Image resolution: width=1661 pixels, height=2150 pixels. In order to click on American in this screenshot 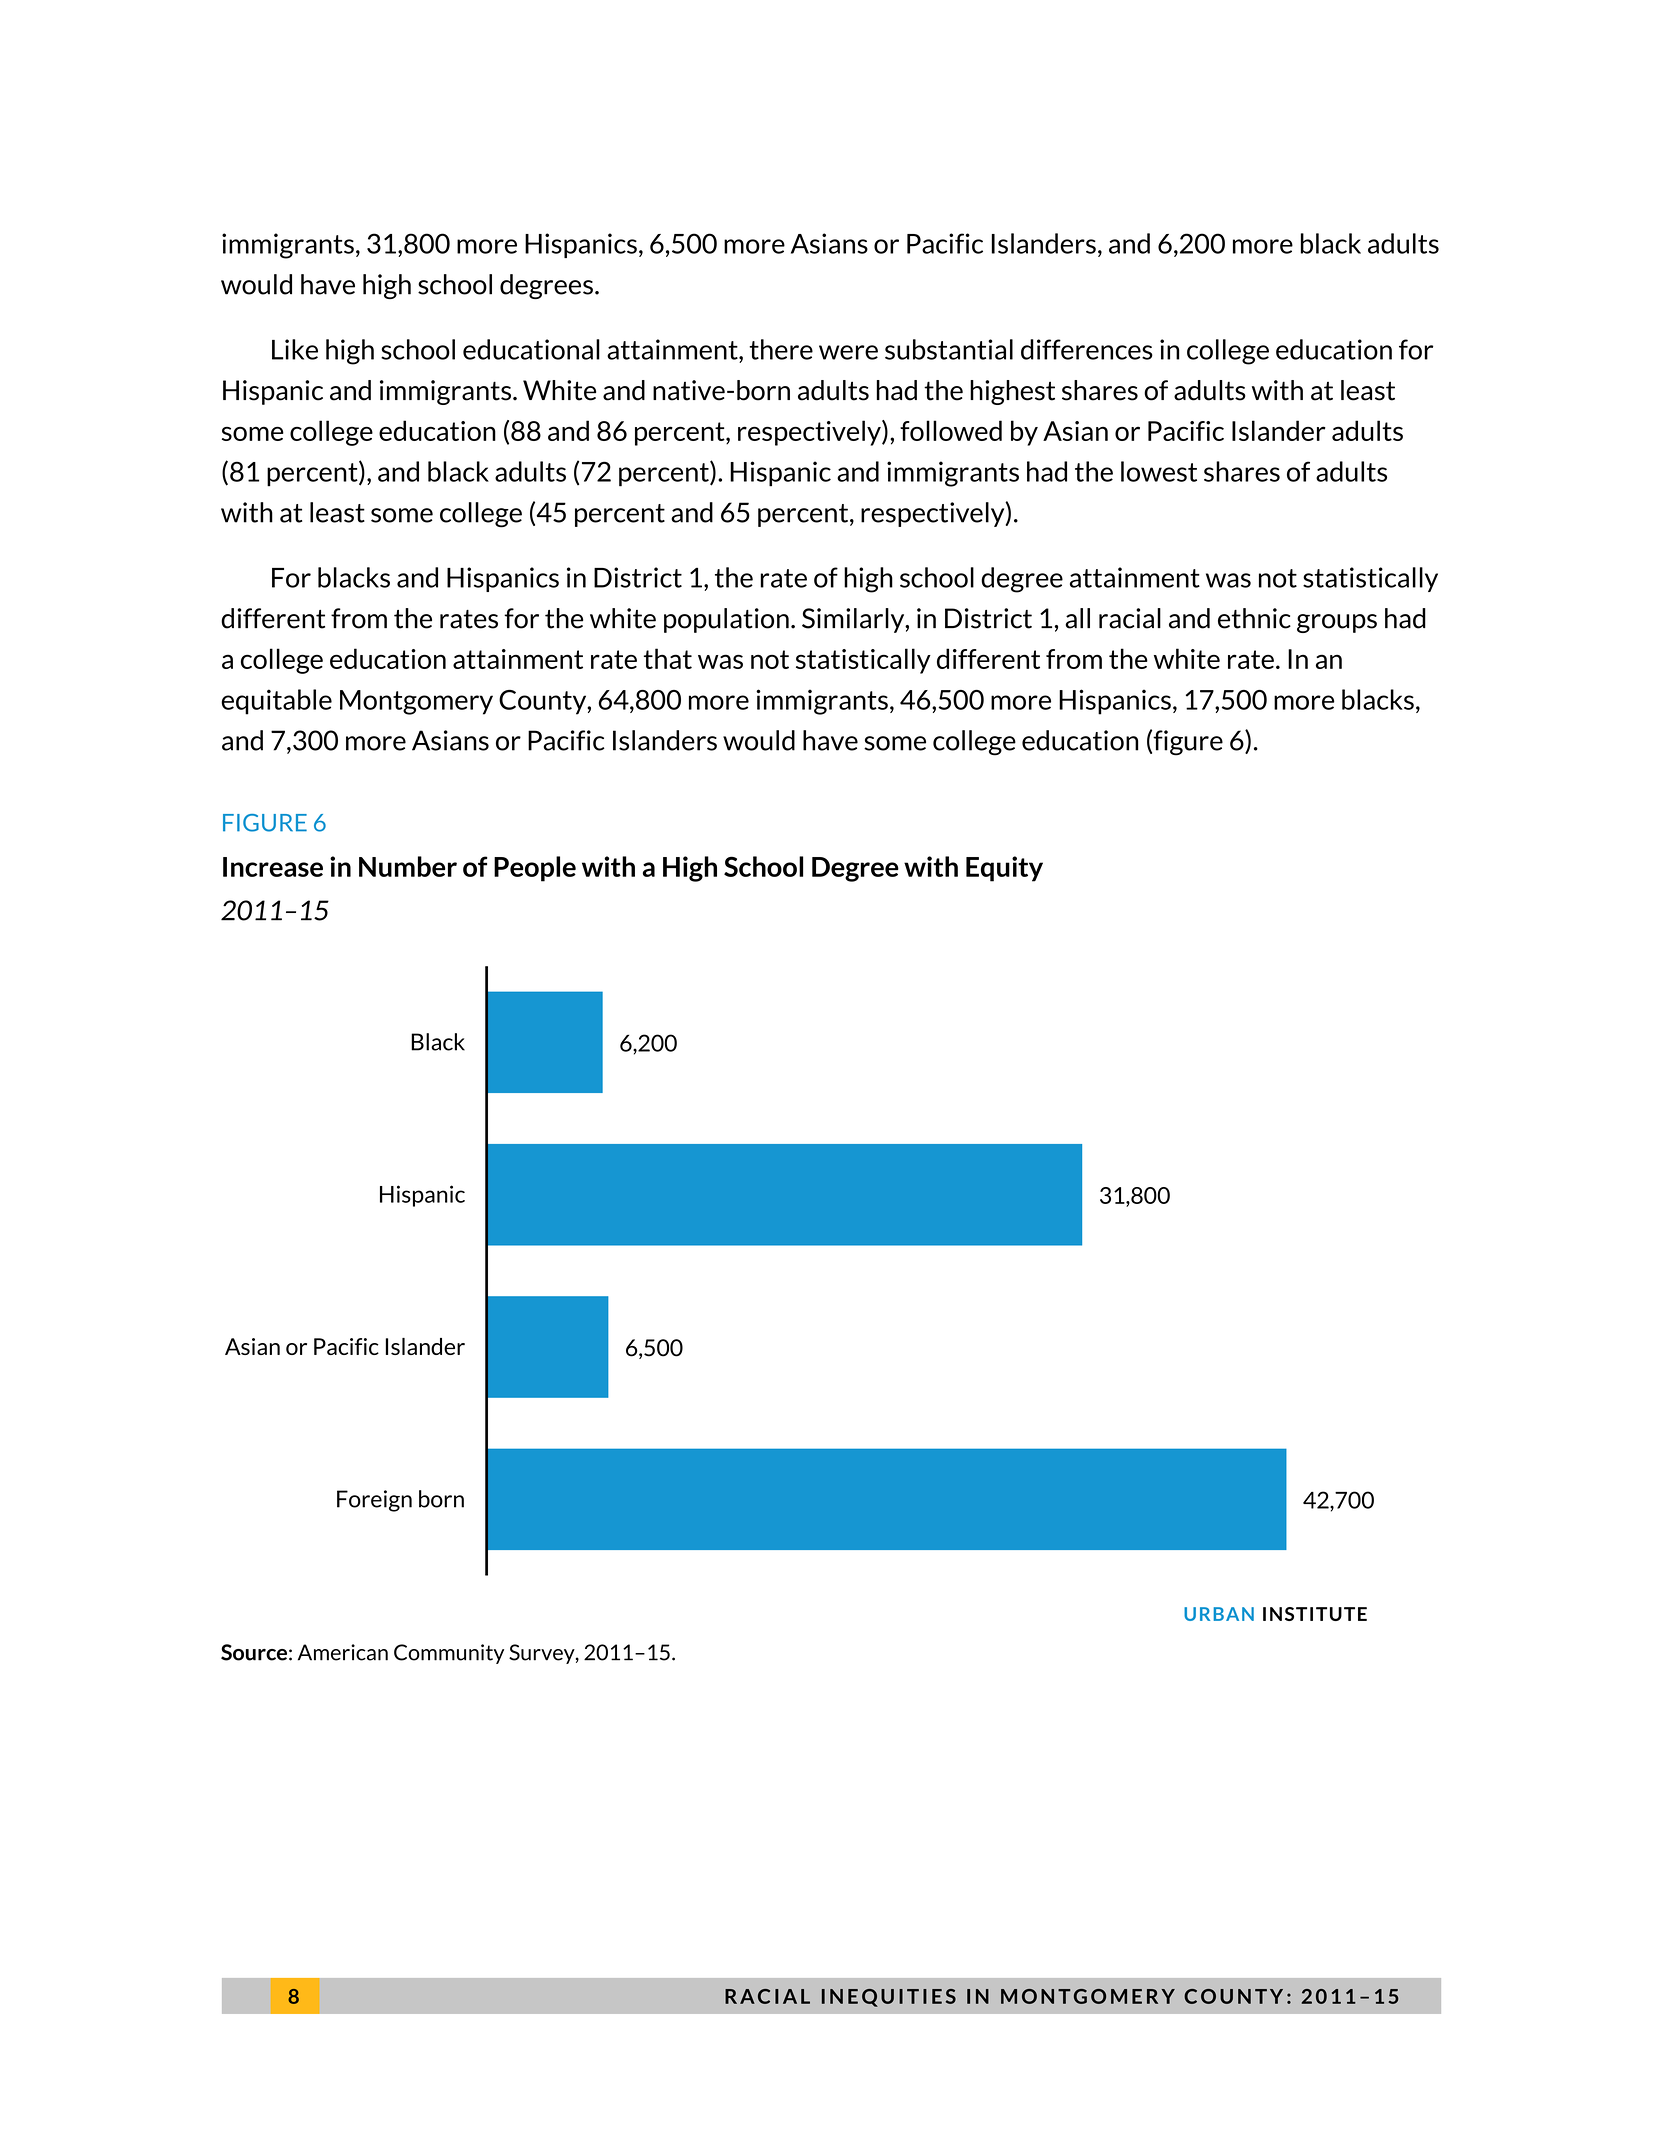, I will do `click(343, 1652)`.
